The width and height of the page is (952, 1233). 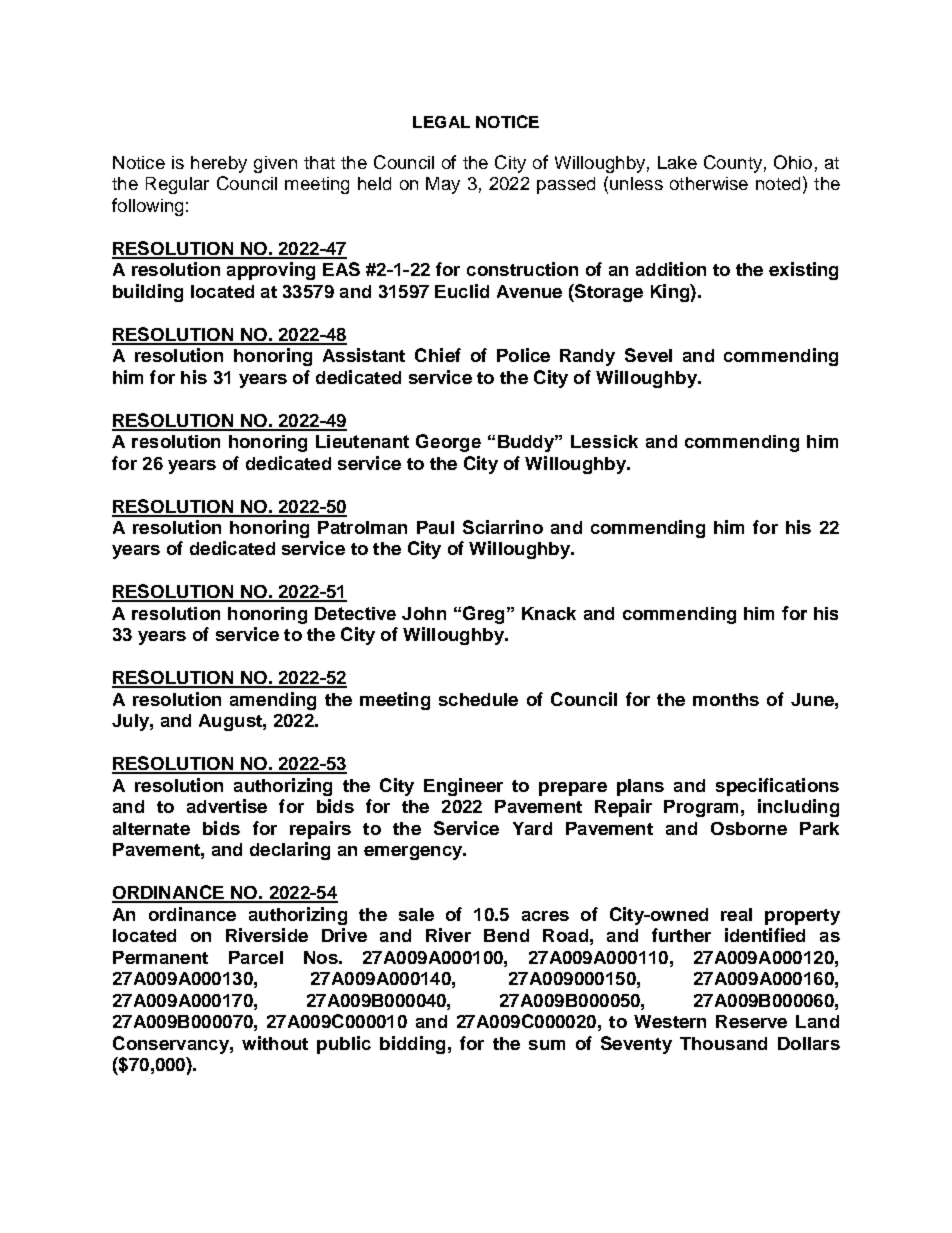 I want to click on LEGAL, so click(x=441, y=122).
